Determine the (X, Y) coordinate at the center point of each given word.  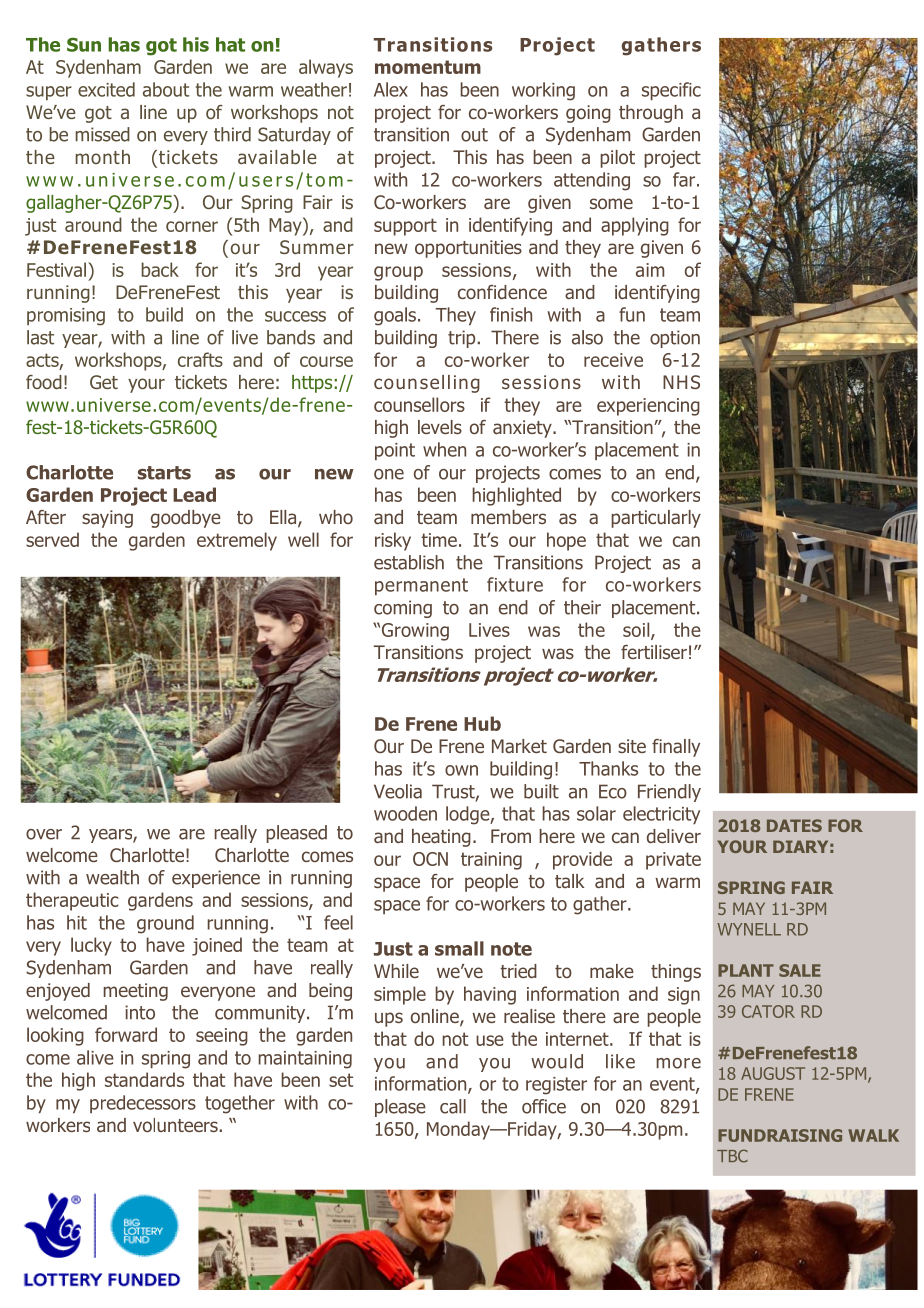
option (675, 339)
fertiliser (654, 652)
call (453, 1106)
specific (671, 91)
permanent (421, 586)
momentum (428, 67)
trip (463, 339)
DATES (794, 825)
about (166, 89)
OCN (430, 859)
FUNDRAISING (780, 1135)
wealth (112, 877)
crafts (200, 359)
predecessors (143, 1104)
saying (107, 519)
